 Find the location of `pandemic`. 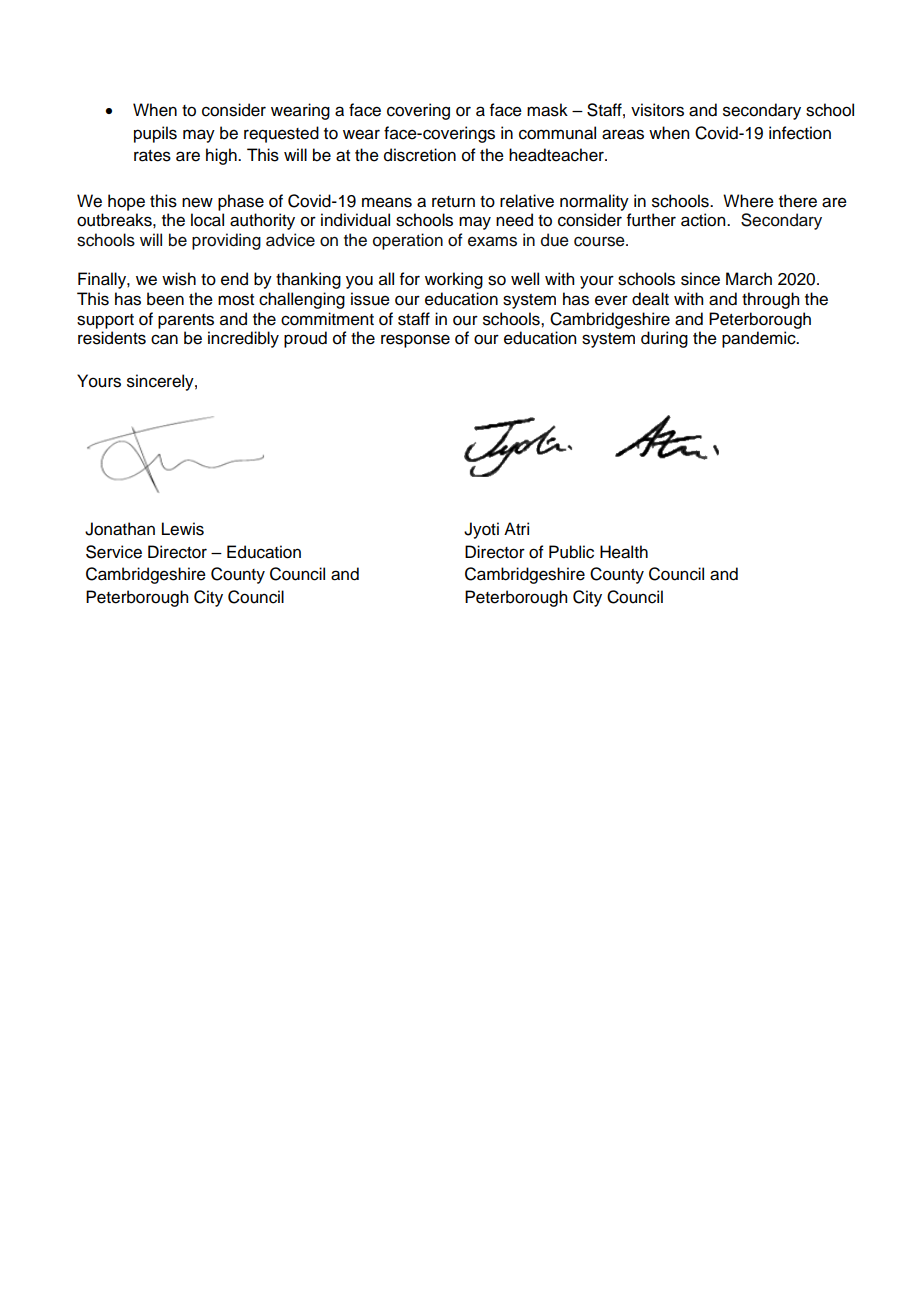

pandemic is located at coordinates (760, 339).
